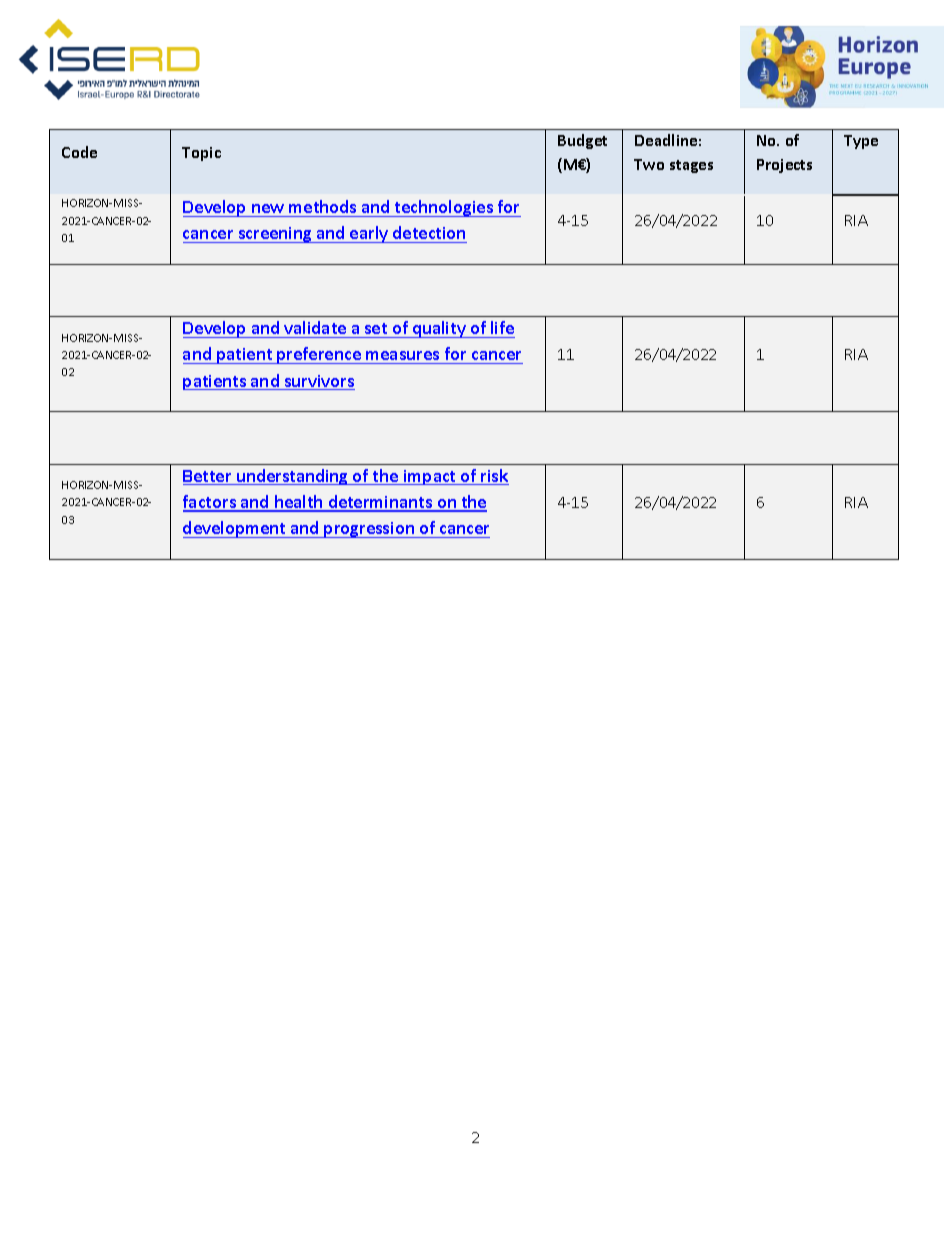 The height and width of the screenshot is (1233, 952). What do you see at coordinates (784, 166) in the screenshot?
I see `Projects` at bounding box center [784, 166].
